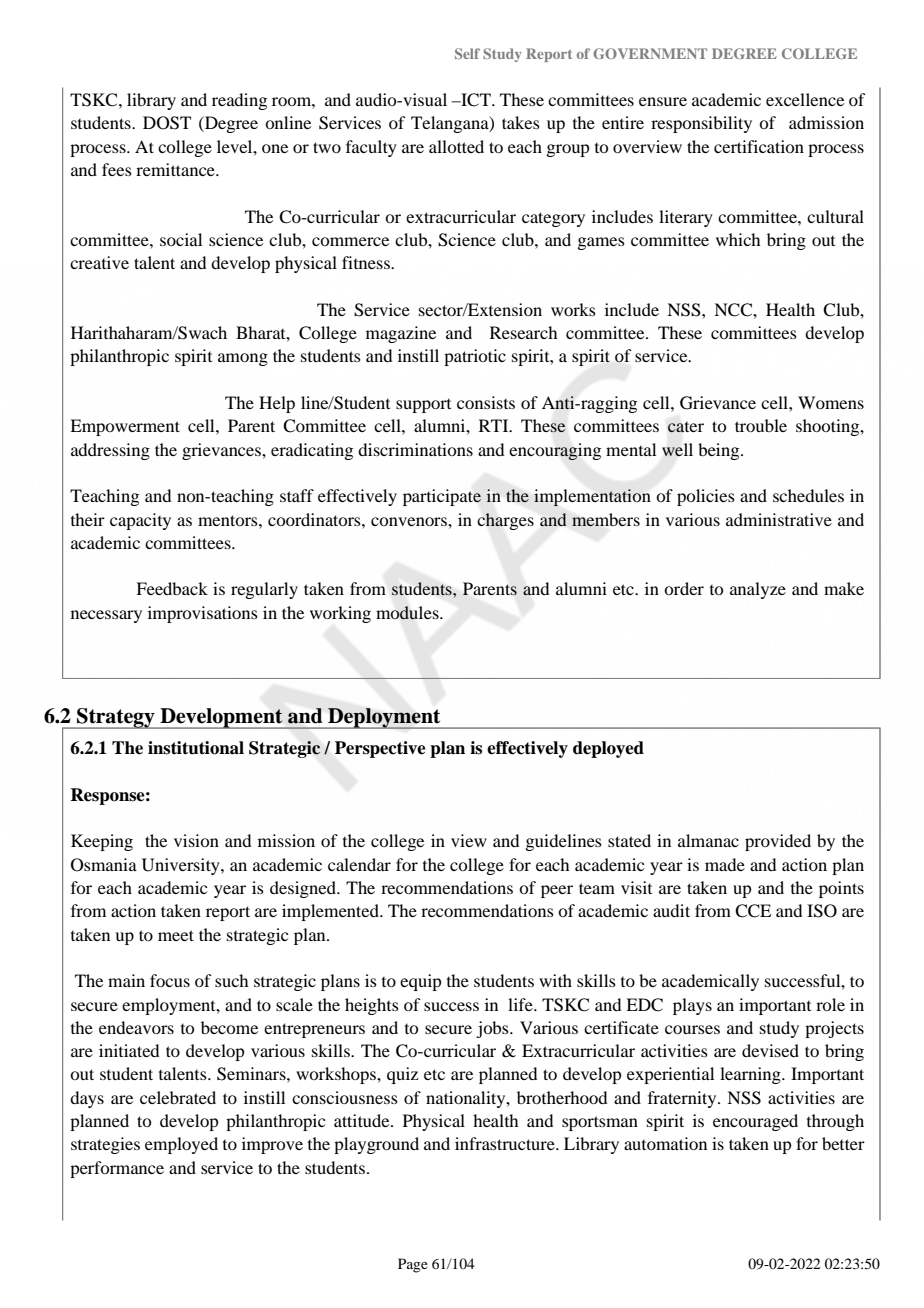 The image size is (924, 1308). Describe the element at coordinates (755, 1122) in the screenshot. I see `encouraged` at that location.
